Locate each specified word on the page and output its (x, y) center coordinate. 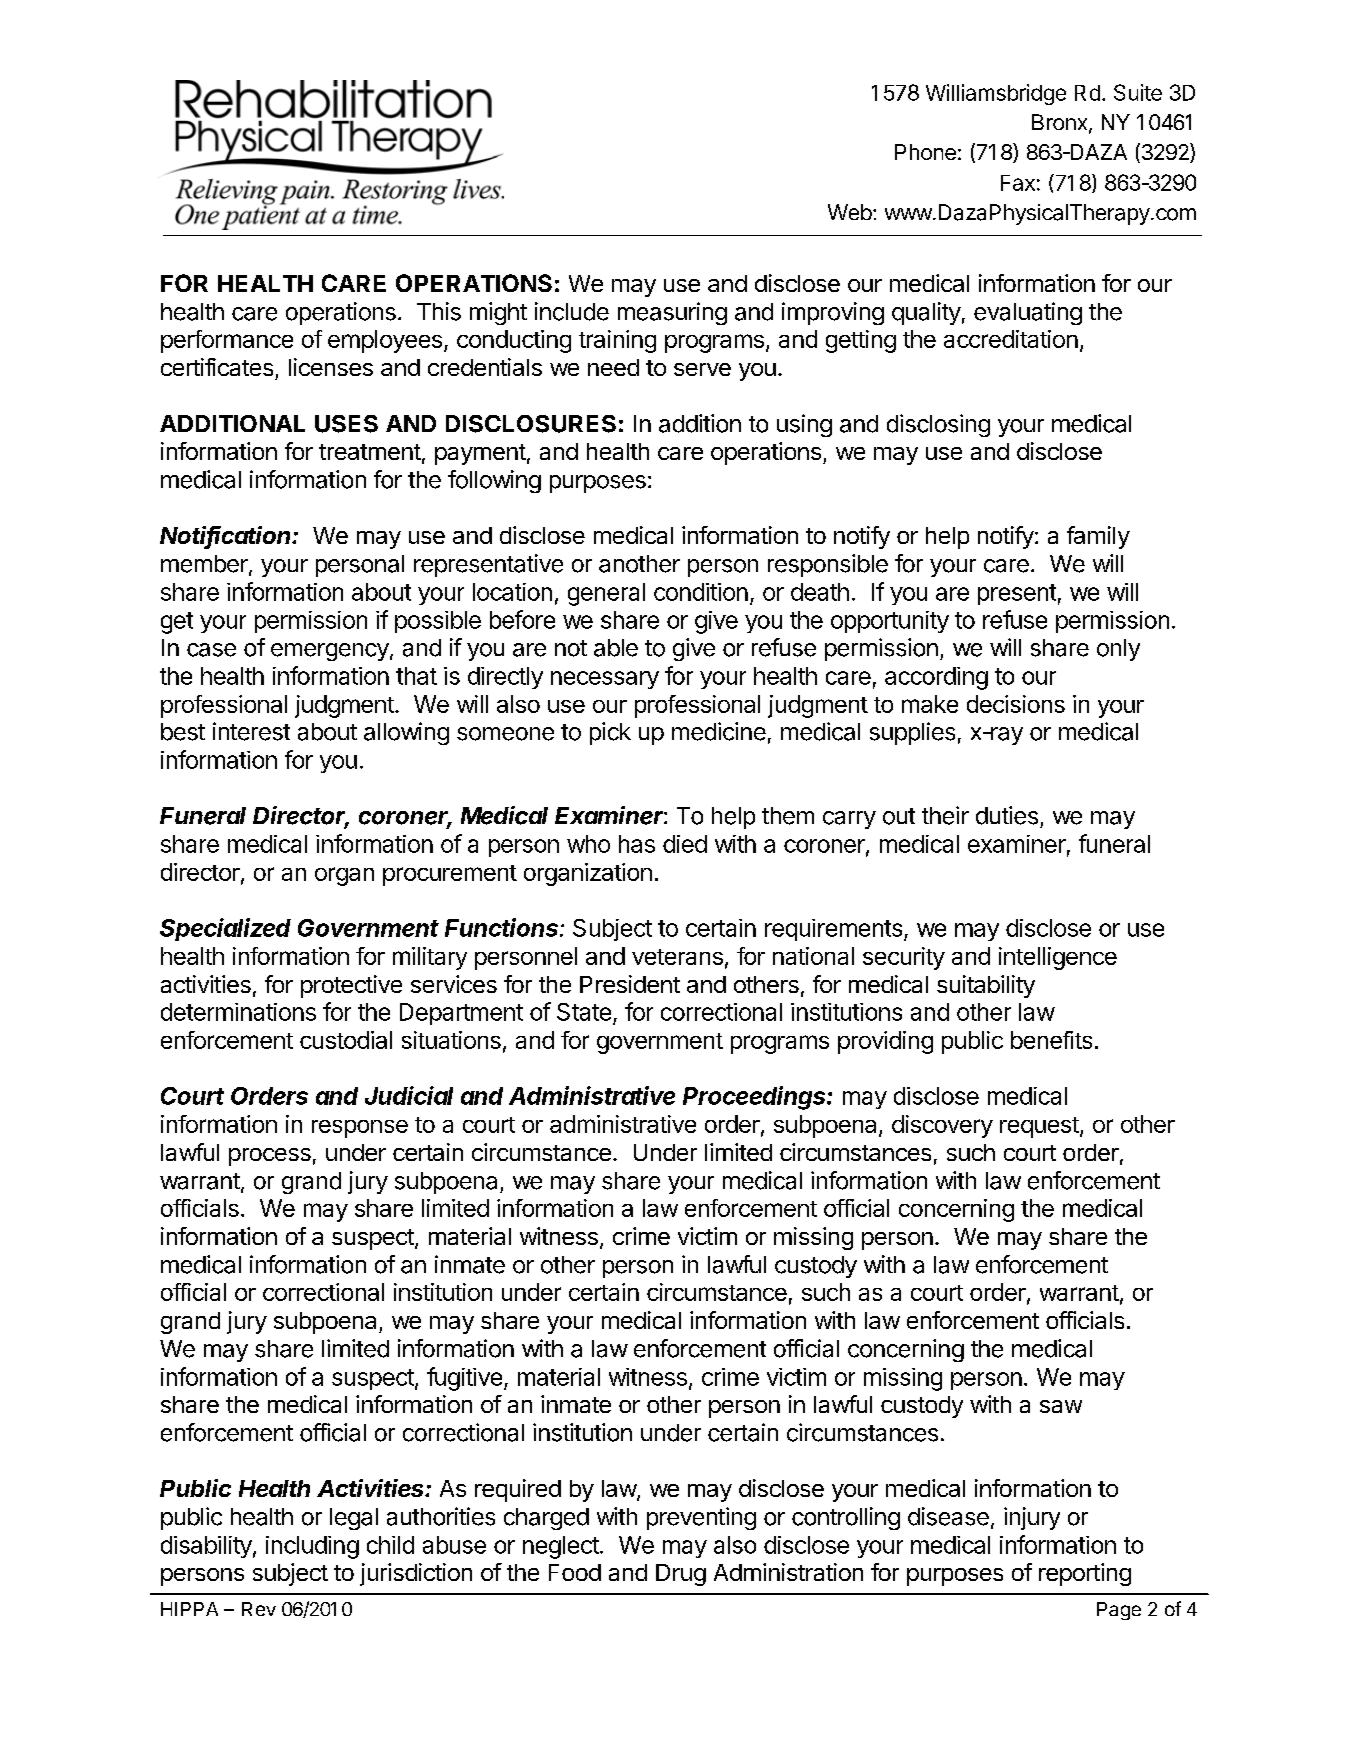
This (439, 311)
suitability (986, 986)
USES (346, 424)
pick (610, 733)
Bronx (1061, 123)
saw (1061, 1406)
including (312, 1547)
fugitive (464, 1379)
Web (850, 212)
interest (251, 731)
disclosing (938, 425)
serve (702, 369)
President (630, 984)
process (270, 1157)
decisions (1016, 704)
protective (351, 986)
